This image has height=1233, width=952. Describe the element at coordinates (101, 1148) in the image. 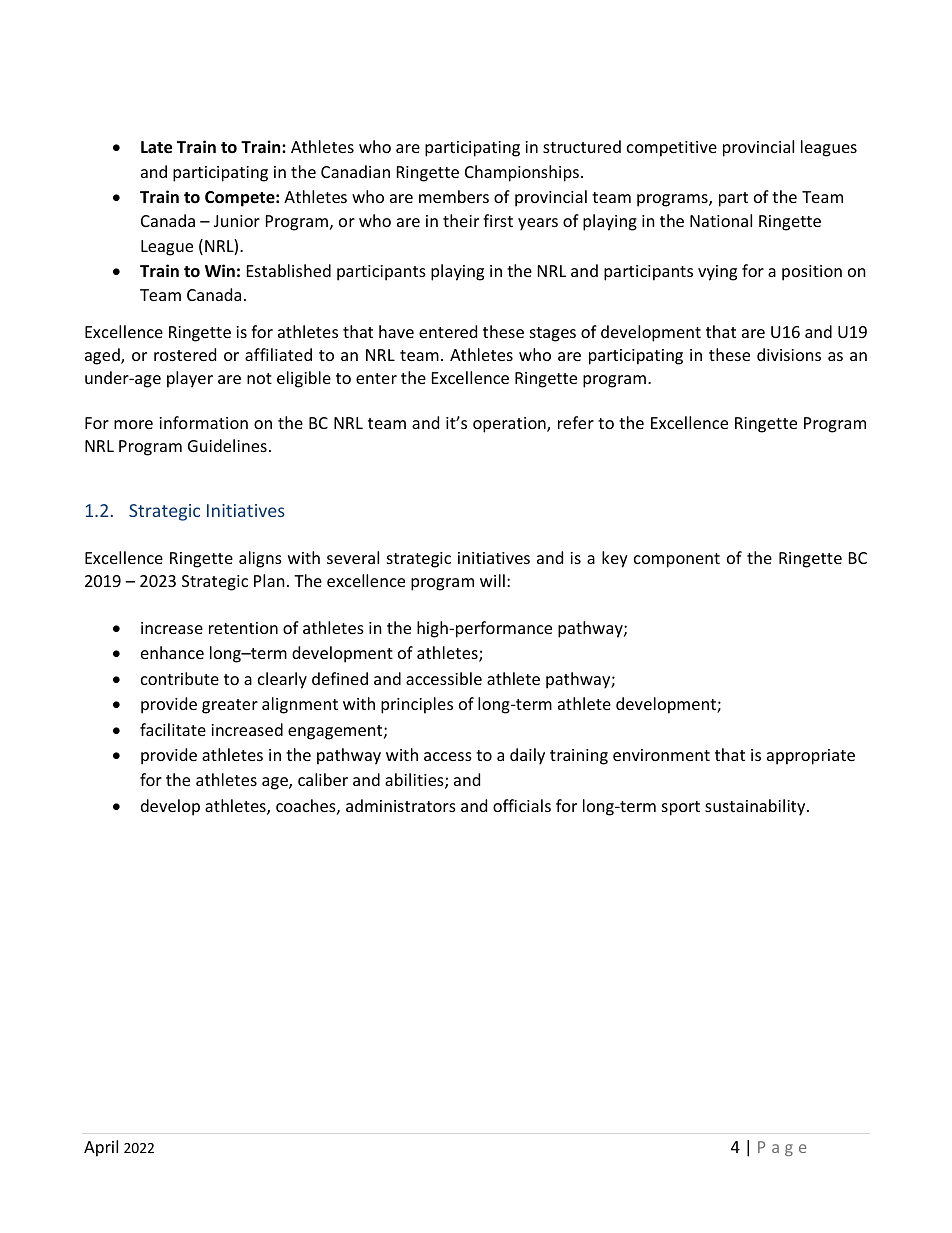

I see `April` at that location.
